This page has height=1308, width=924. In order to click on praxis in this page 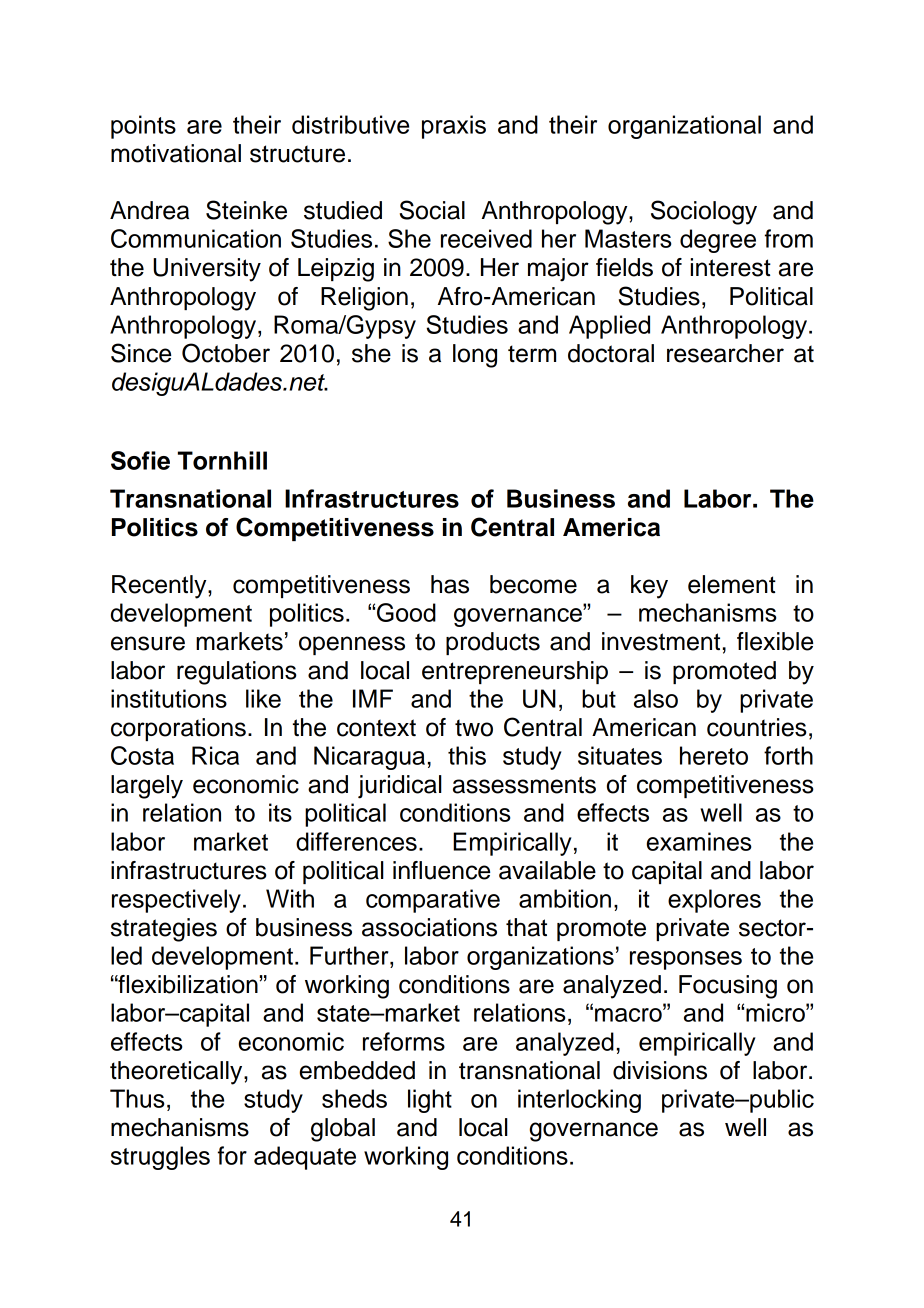, I will do `click(454, 127)`.
